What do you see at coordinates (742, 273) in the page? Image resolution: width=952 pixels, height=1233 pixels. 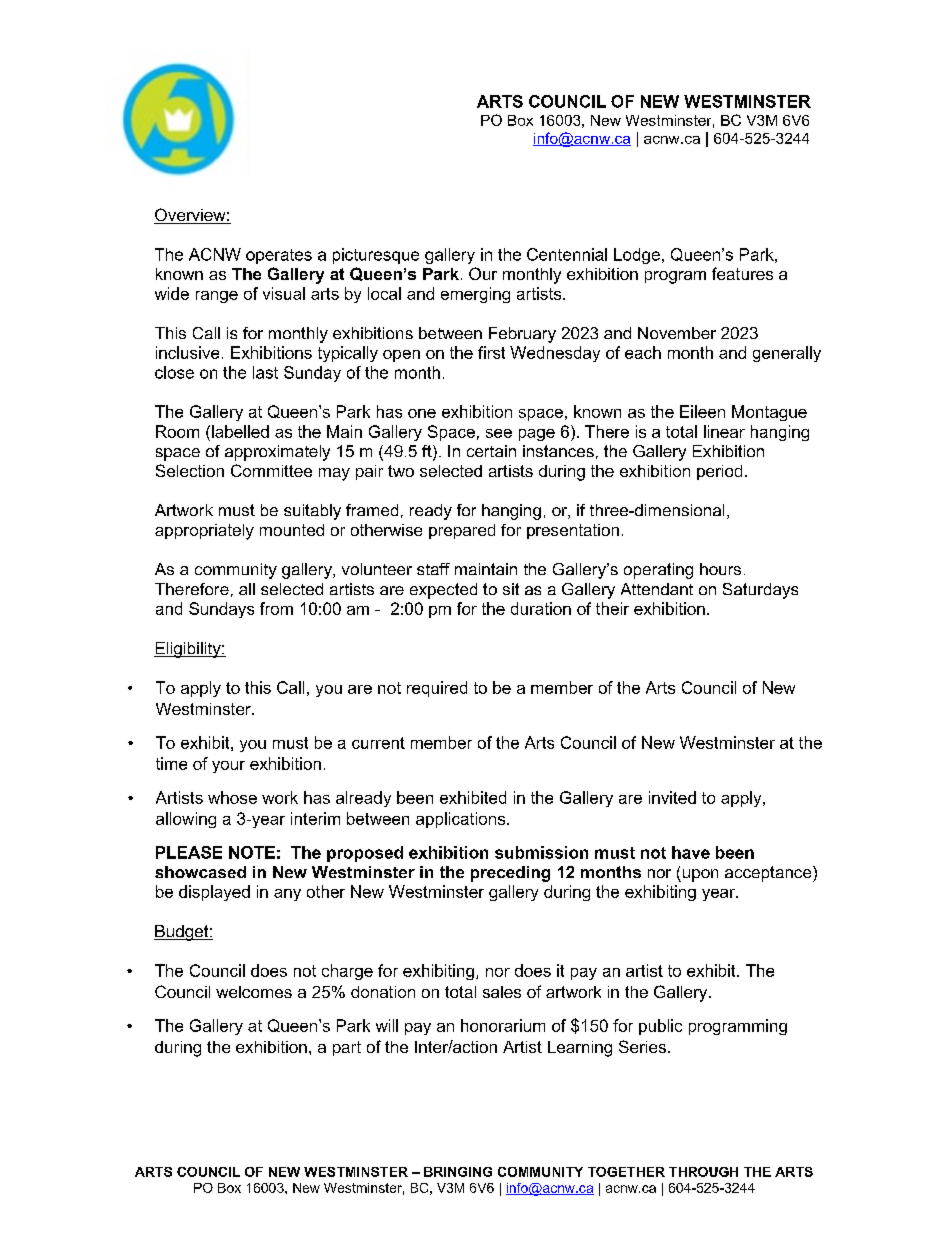 I see `features` at bounding box center [742, 273].
